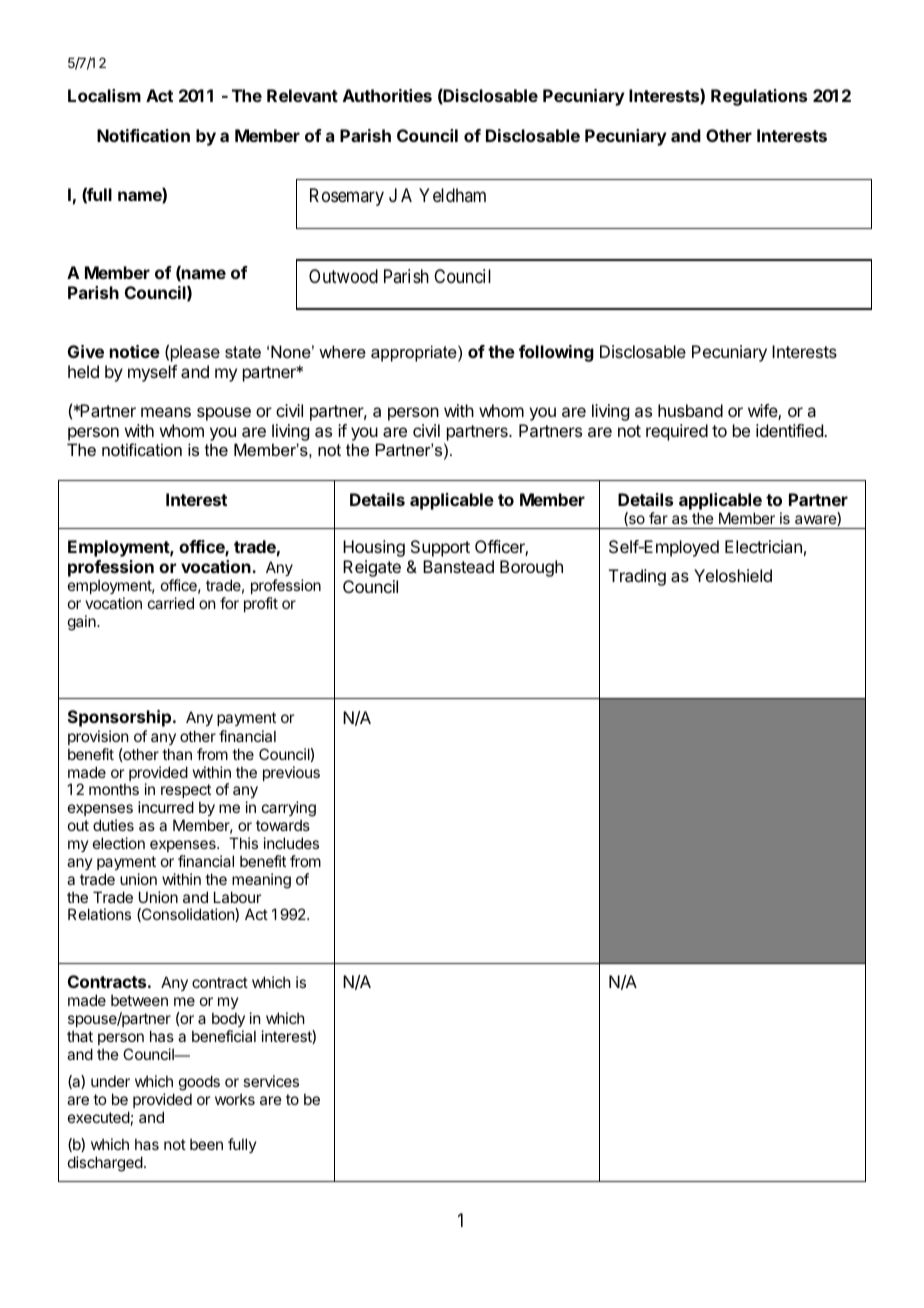 This document has width=924, height=1308. Describe the element at coordinates (271, 1081) in the document. I see `services` at that location.
